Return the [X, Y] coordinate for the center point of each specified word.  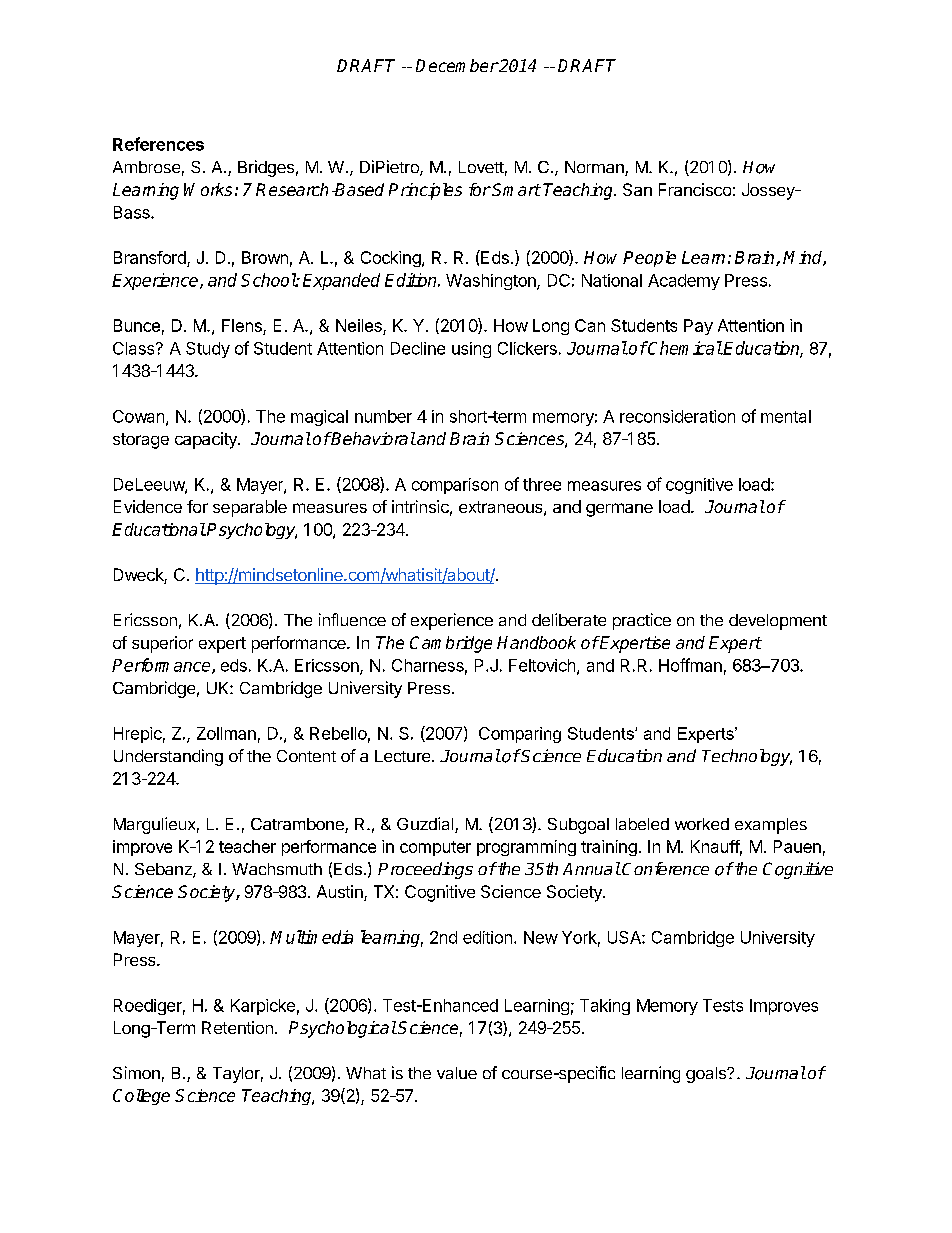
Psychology [251, 531]
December [457, 65]
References [158, 144]
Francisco [695, 189]
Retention [237, 1027]
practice [642, 621]
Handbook [536, 642]
